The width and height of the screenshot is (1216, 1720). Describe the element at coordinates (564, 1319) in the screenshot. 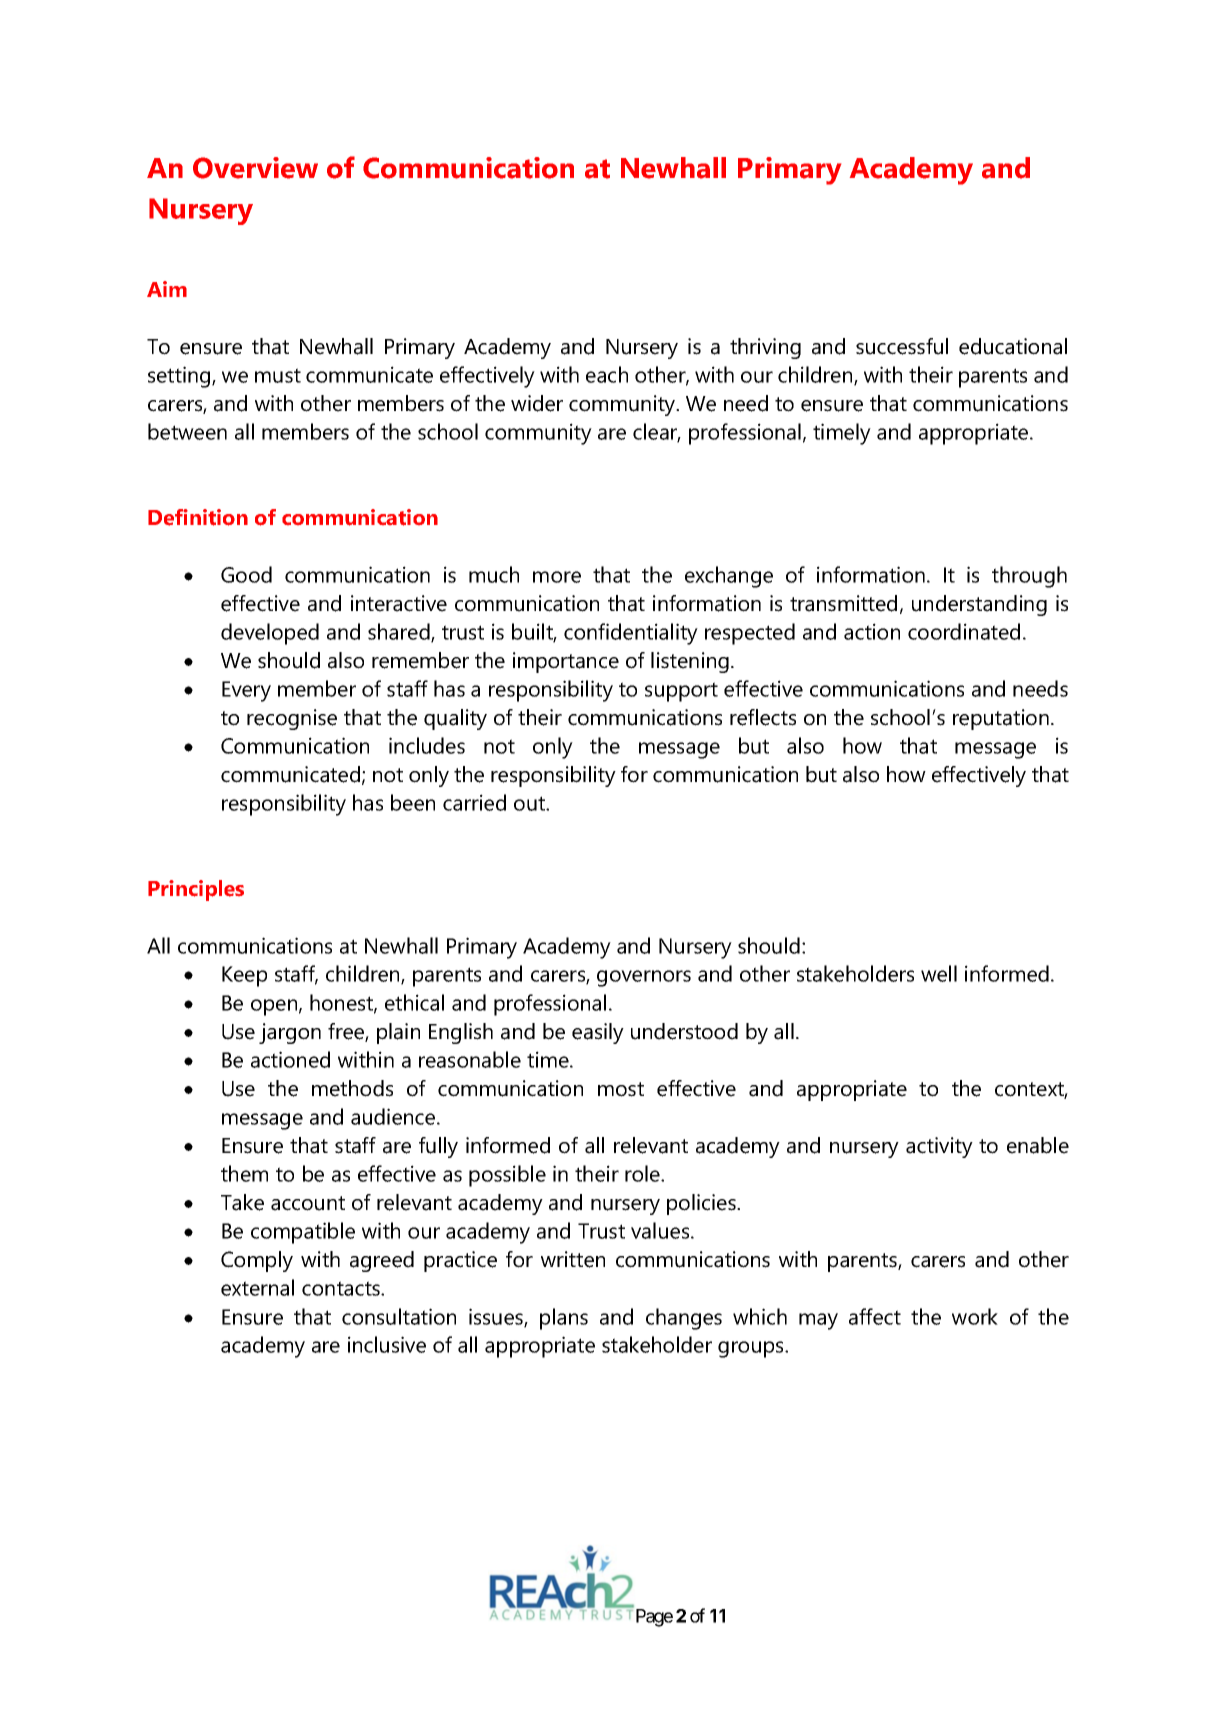

I see `plans` at that location.
